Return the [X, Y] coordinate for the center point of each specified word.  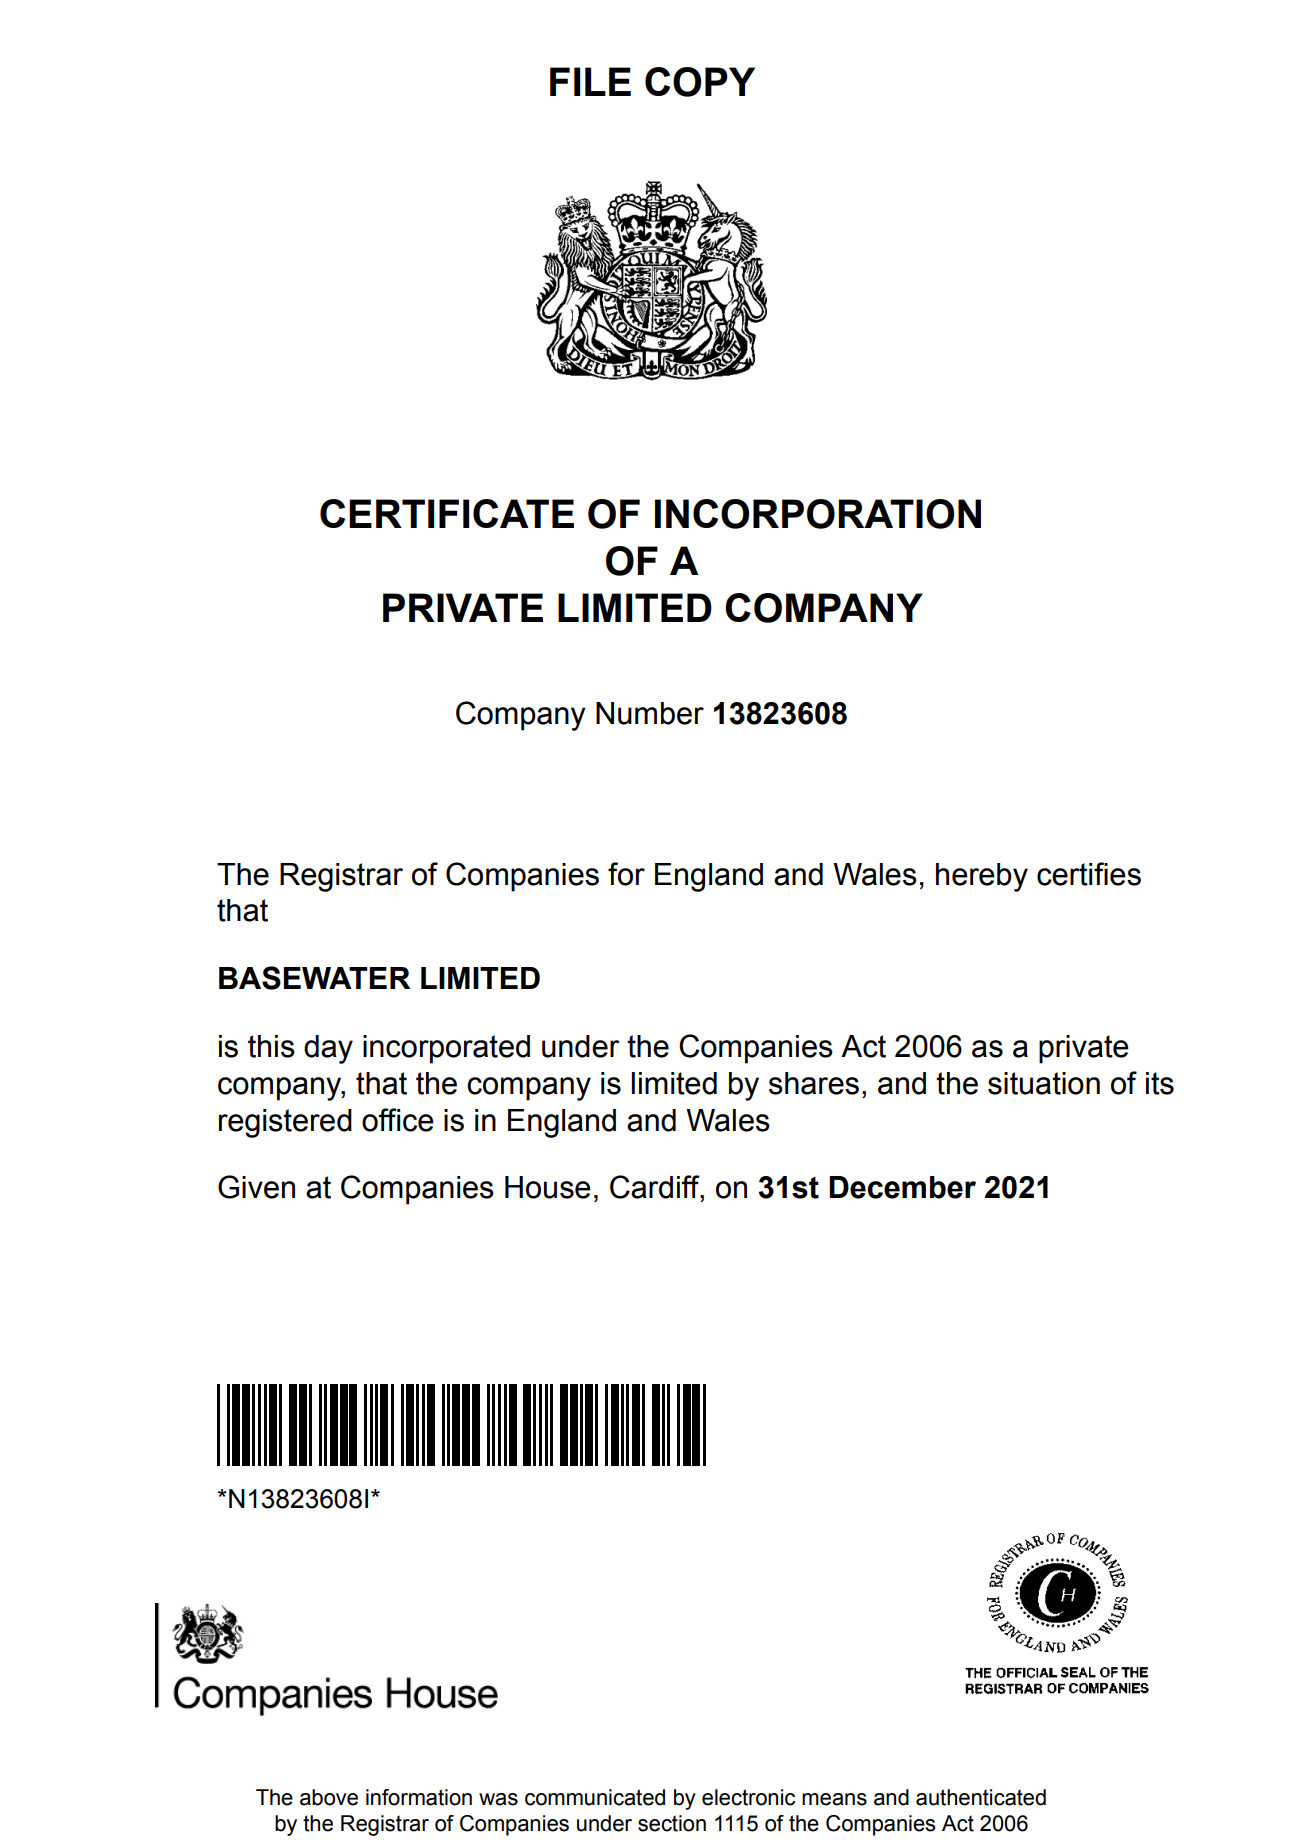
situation [1044, 1083]
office [398, 1120]
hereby [982, 877]
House [548, 1187]
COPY [700, 82]
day [328, 1049]
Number [650, 713]
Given [256, 1187]
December [902, 1187]
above [329, 1797]
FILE [590, 81]
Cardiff [656, 1188]
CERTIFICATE [447, 513]
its [1160, 1083]
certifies [1089, 874]
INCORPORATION [818, 514]
